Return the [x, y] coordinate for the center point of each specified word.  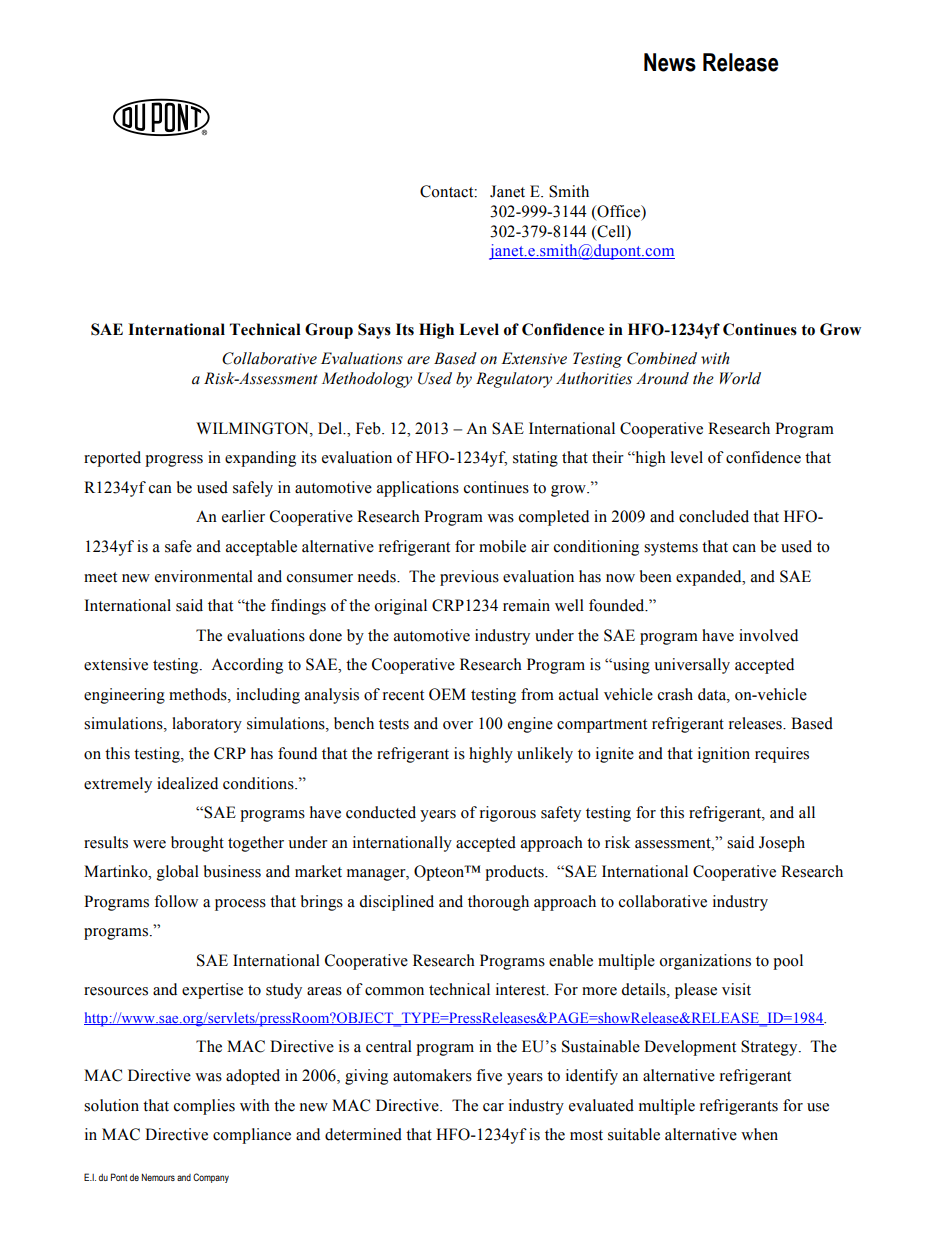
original [400, 607]
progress [174, 461]
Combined [662, 358]
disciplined [396, 903]
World [740, 378]
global [178, 873]
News [670, 62]
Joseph [782, 844]
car [493, 1107]
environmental [204, 576]
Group [329, 331]
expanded [710, 578]
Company [211, 1178]
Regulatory [514, 380]
